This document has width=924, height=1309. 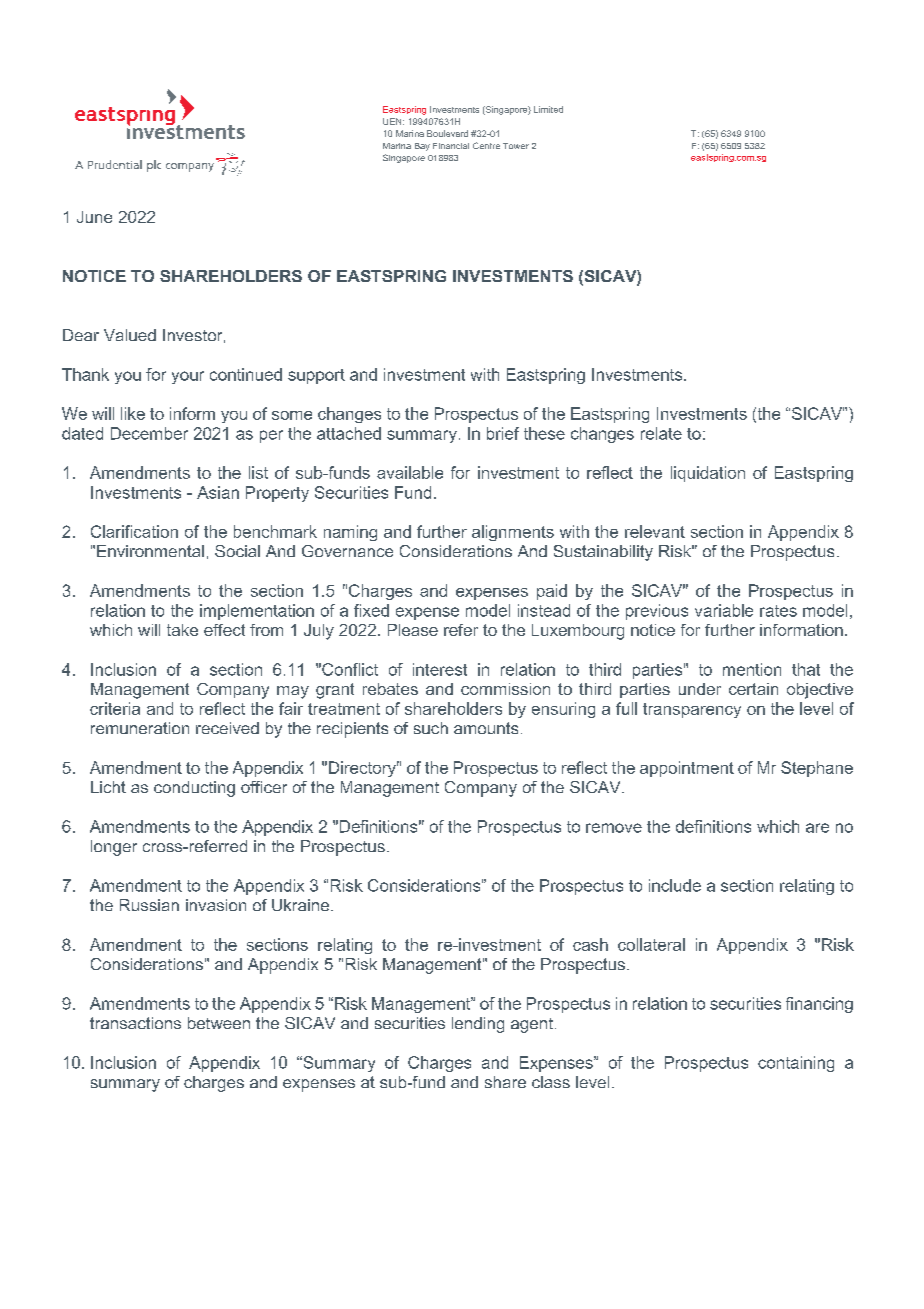 What do you see at coordinates (413, 630) in the document?
I see `Please` at bounding box center [413, 630].
